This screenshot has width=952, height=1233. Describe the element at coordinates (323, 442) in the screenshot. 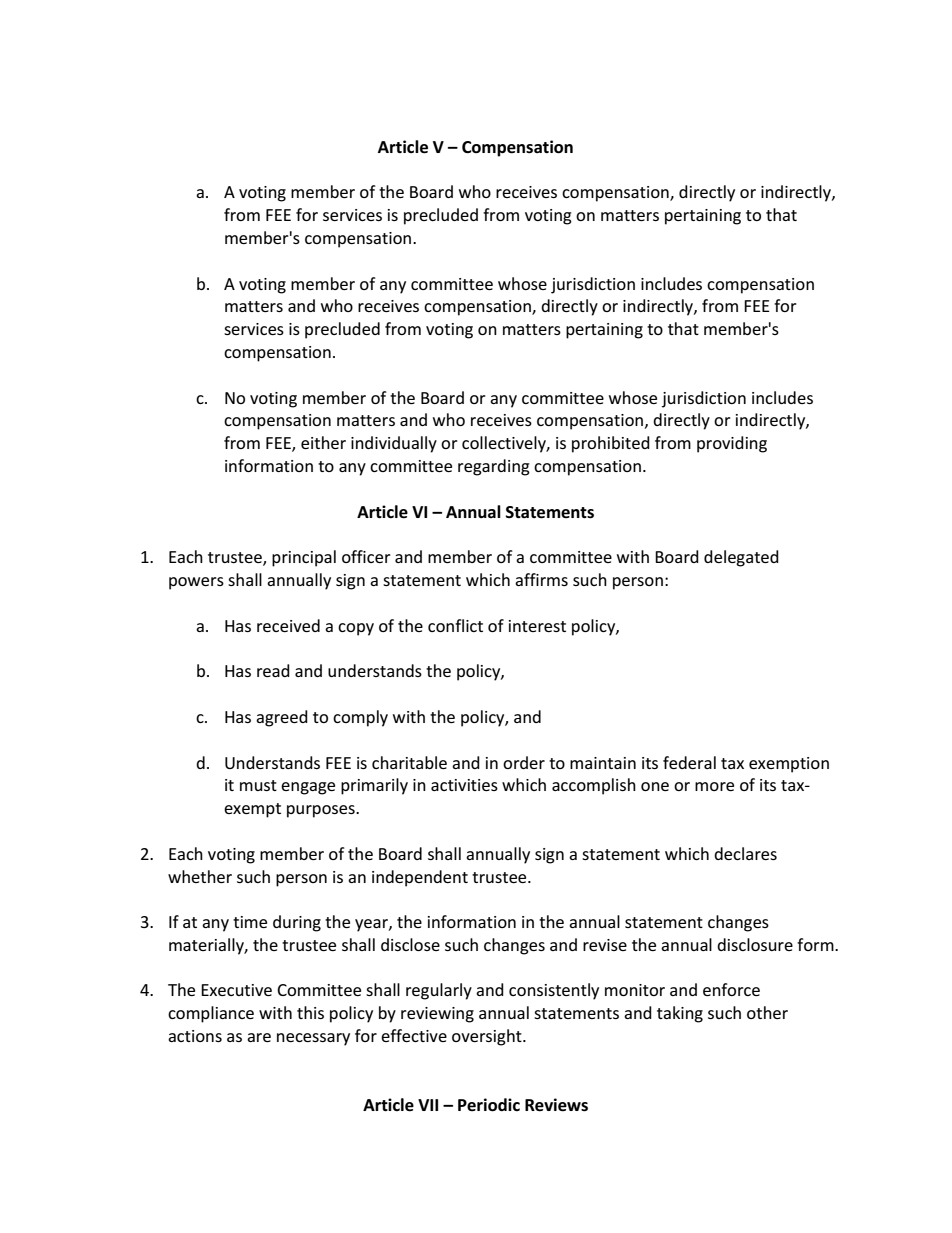

I see `either` at that location.
